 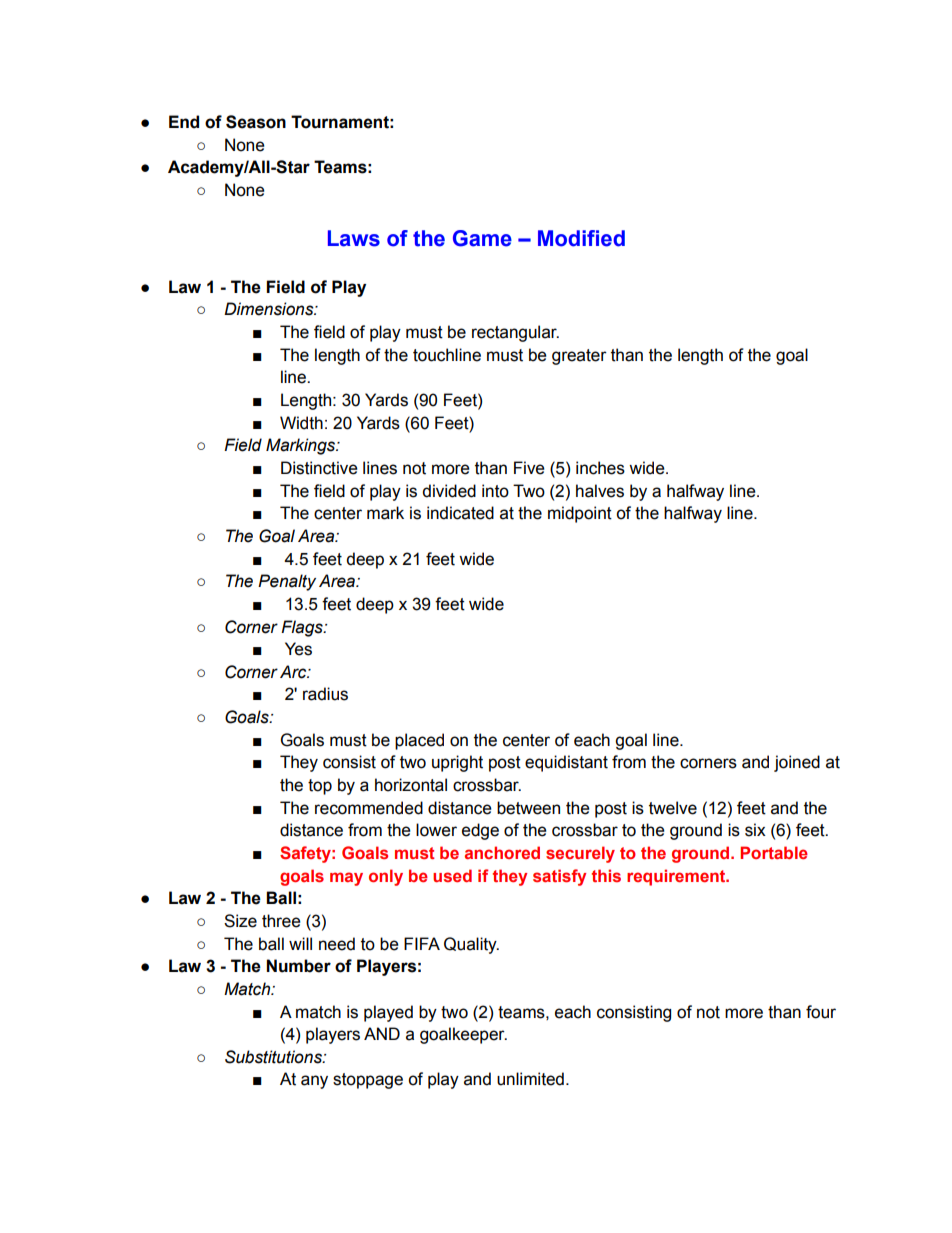 I want to click on Flags, so click(x=303, y=628).
